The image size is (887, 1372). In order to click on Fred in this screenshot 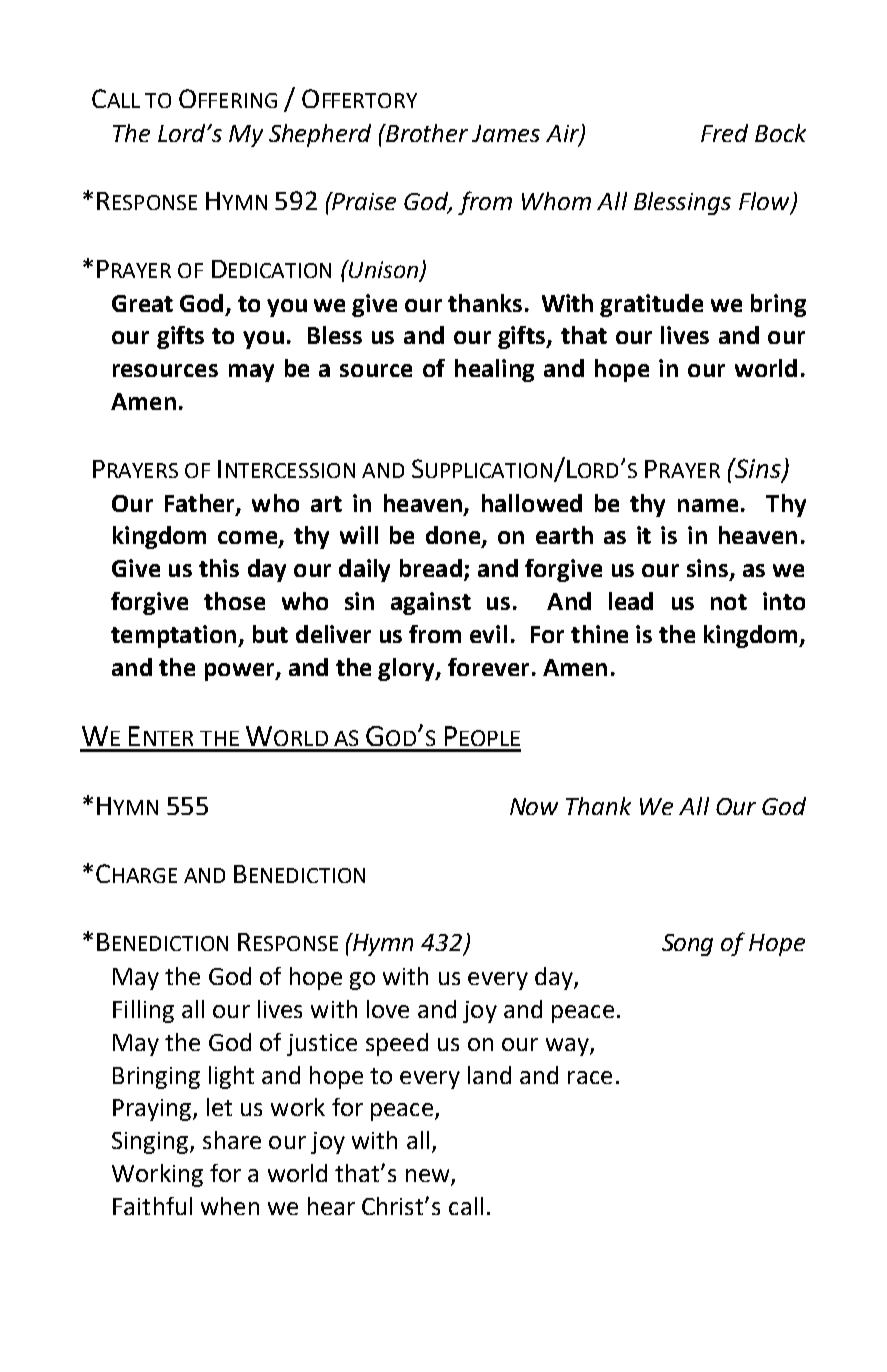, I will do `click(724, 133)`.
